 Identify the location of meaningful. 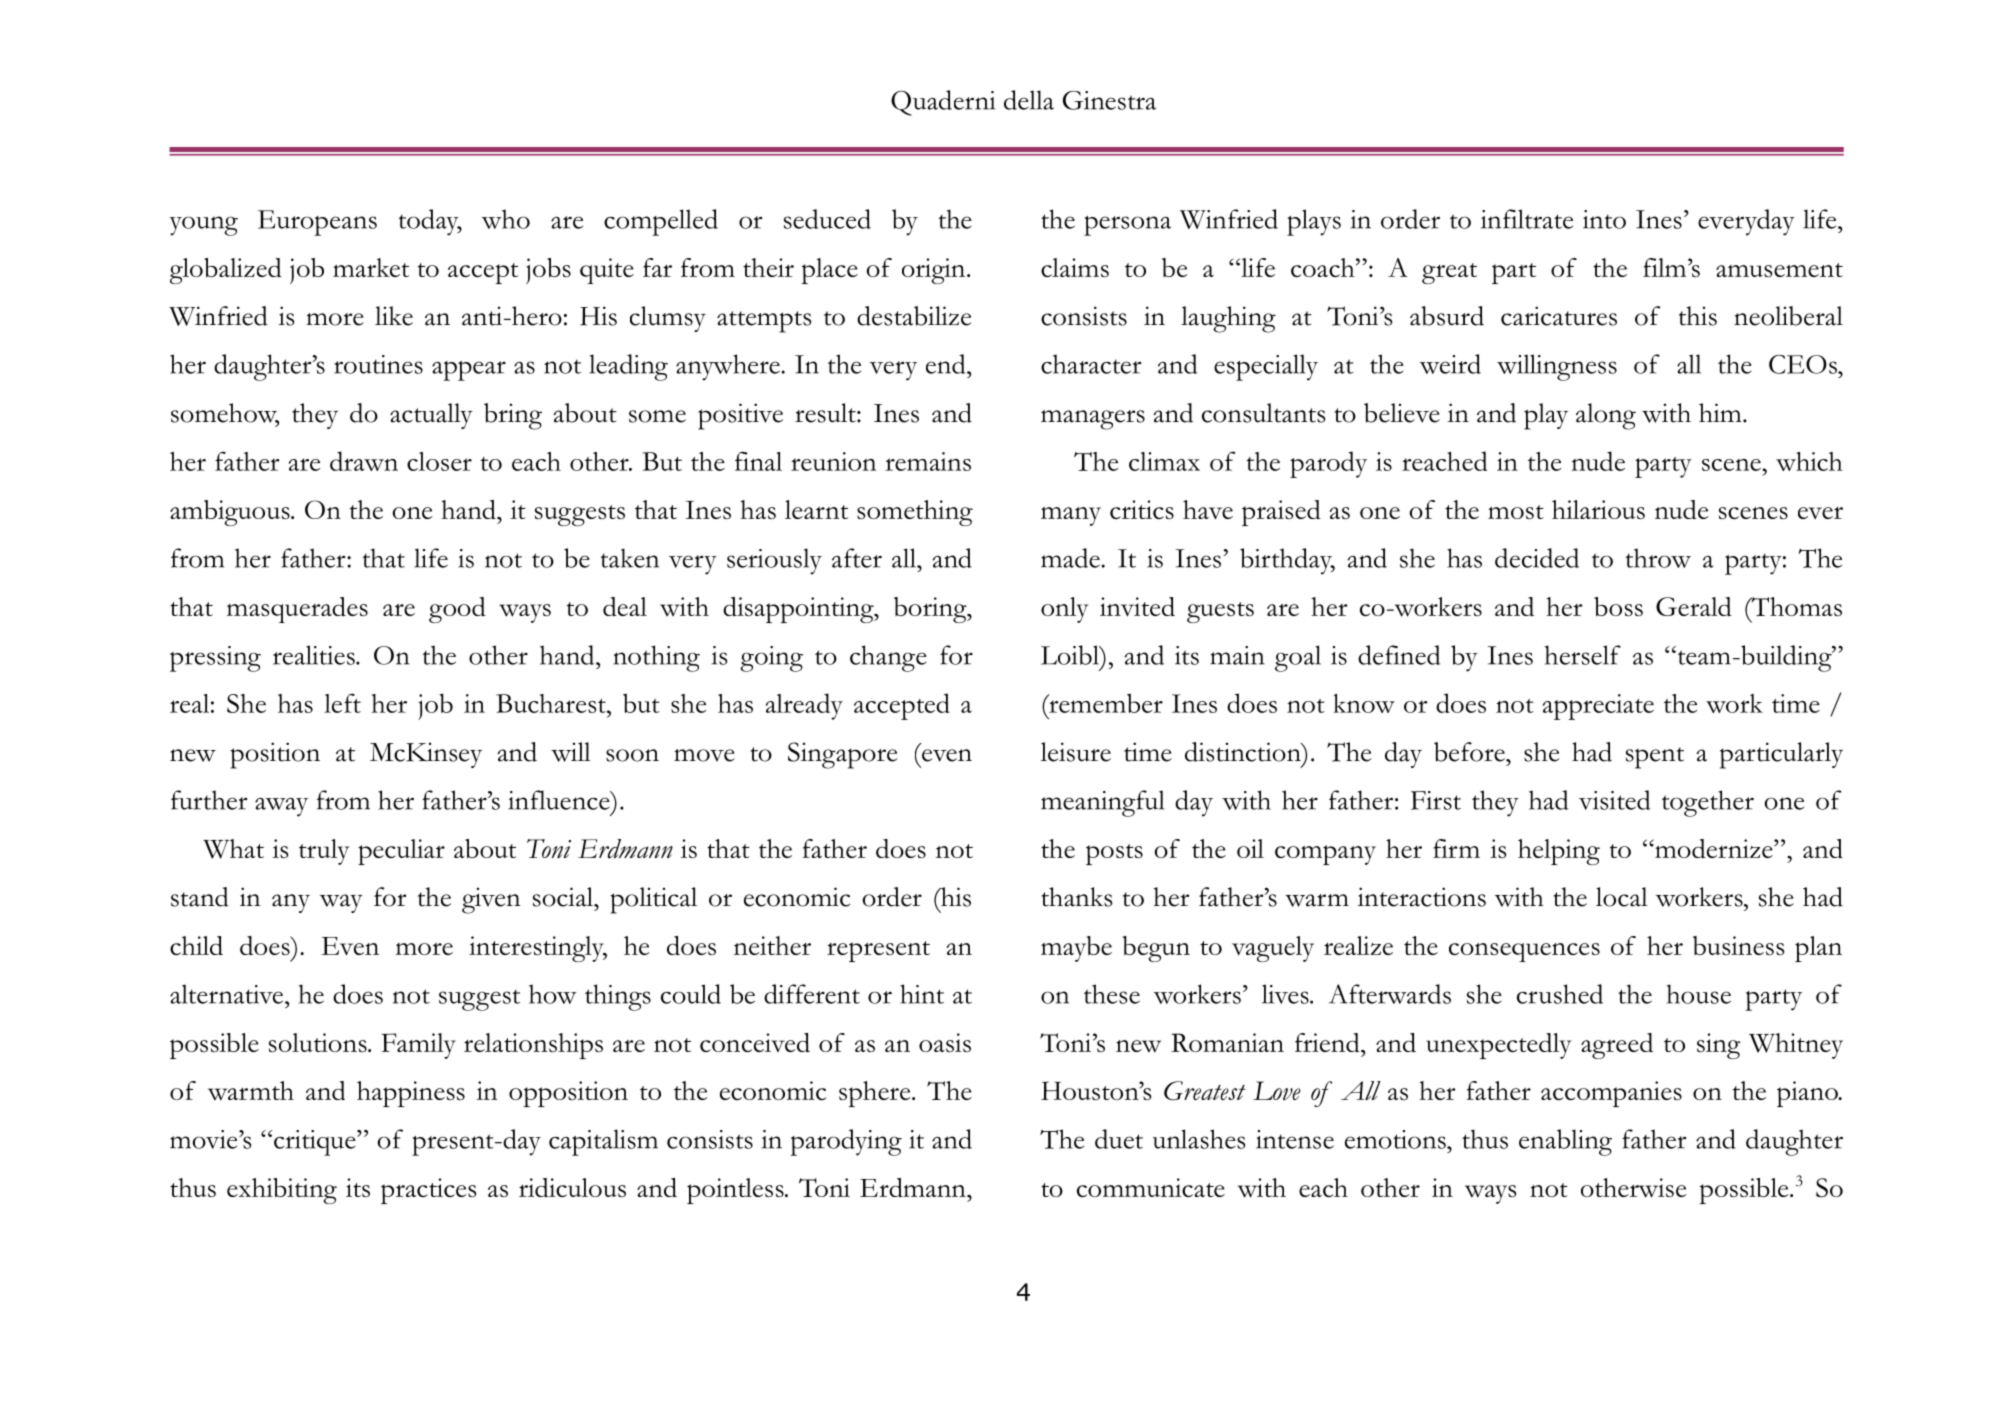
(1103, 803).
